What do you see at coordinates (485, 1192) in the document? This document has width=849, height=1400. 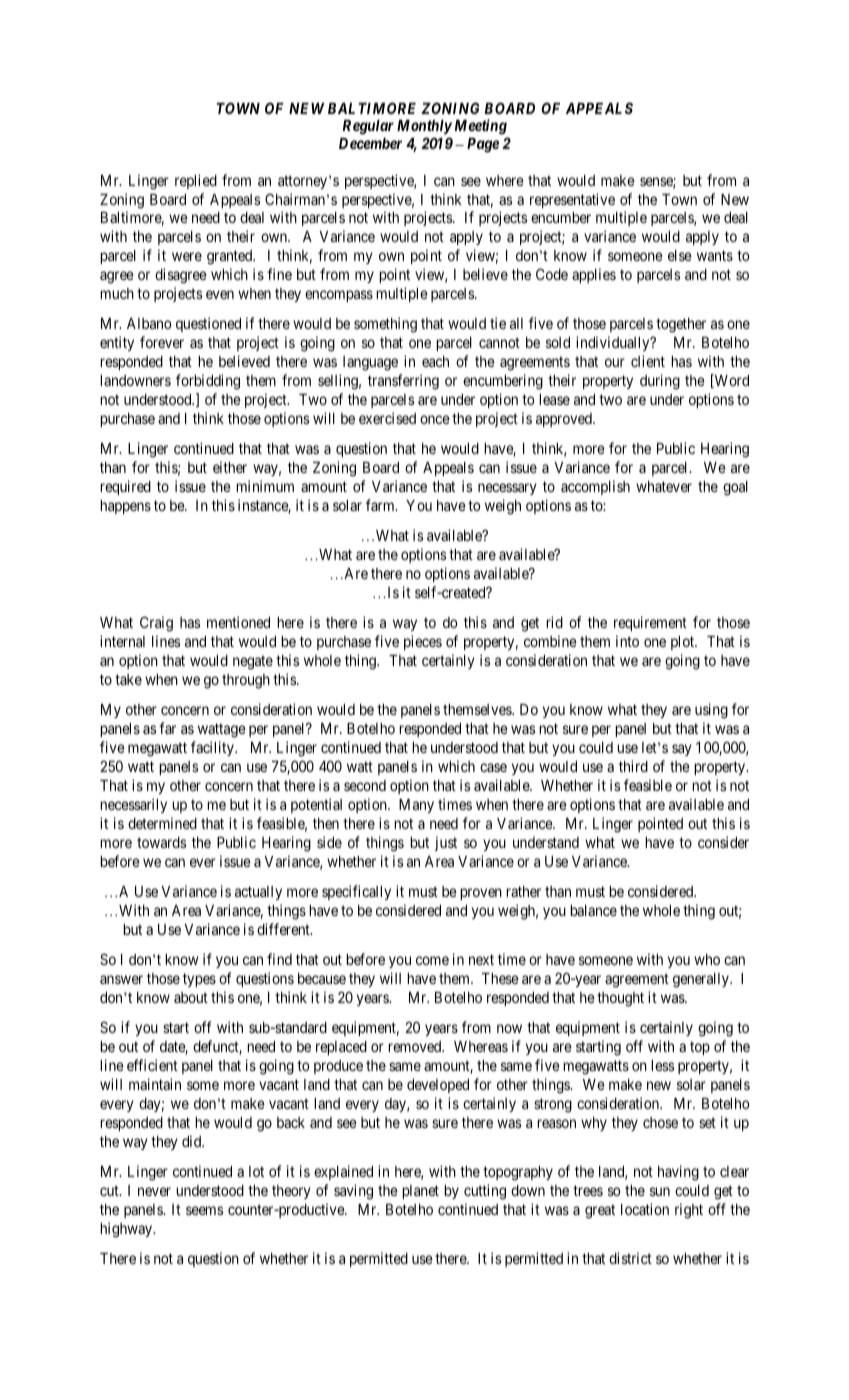 I see `cutting` at bounding box center [485, 1192].
